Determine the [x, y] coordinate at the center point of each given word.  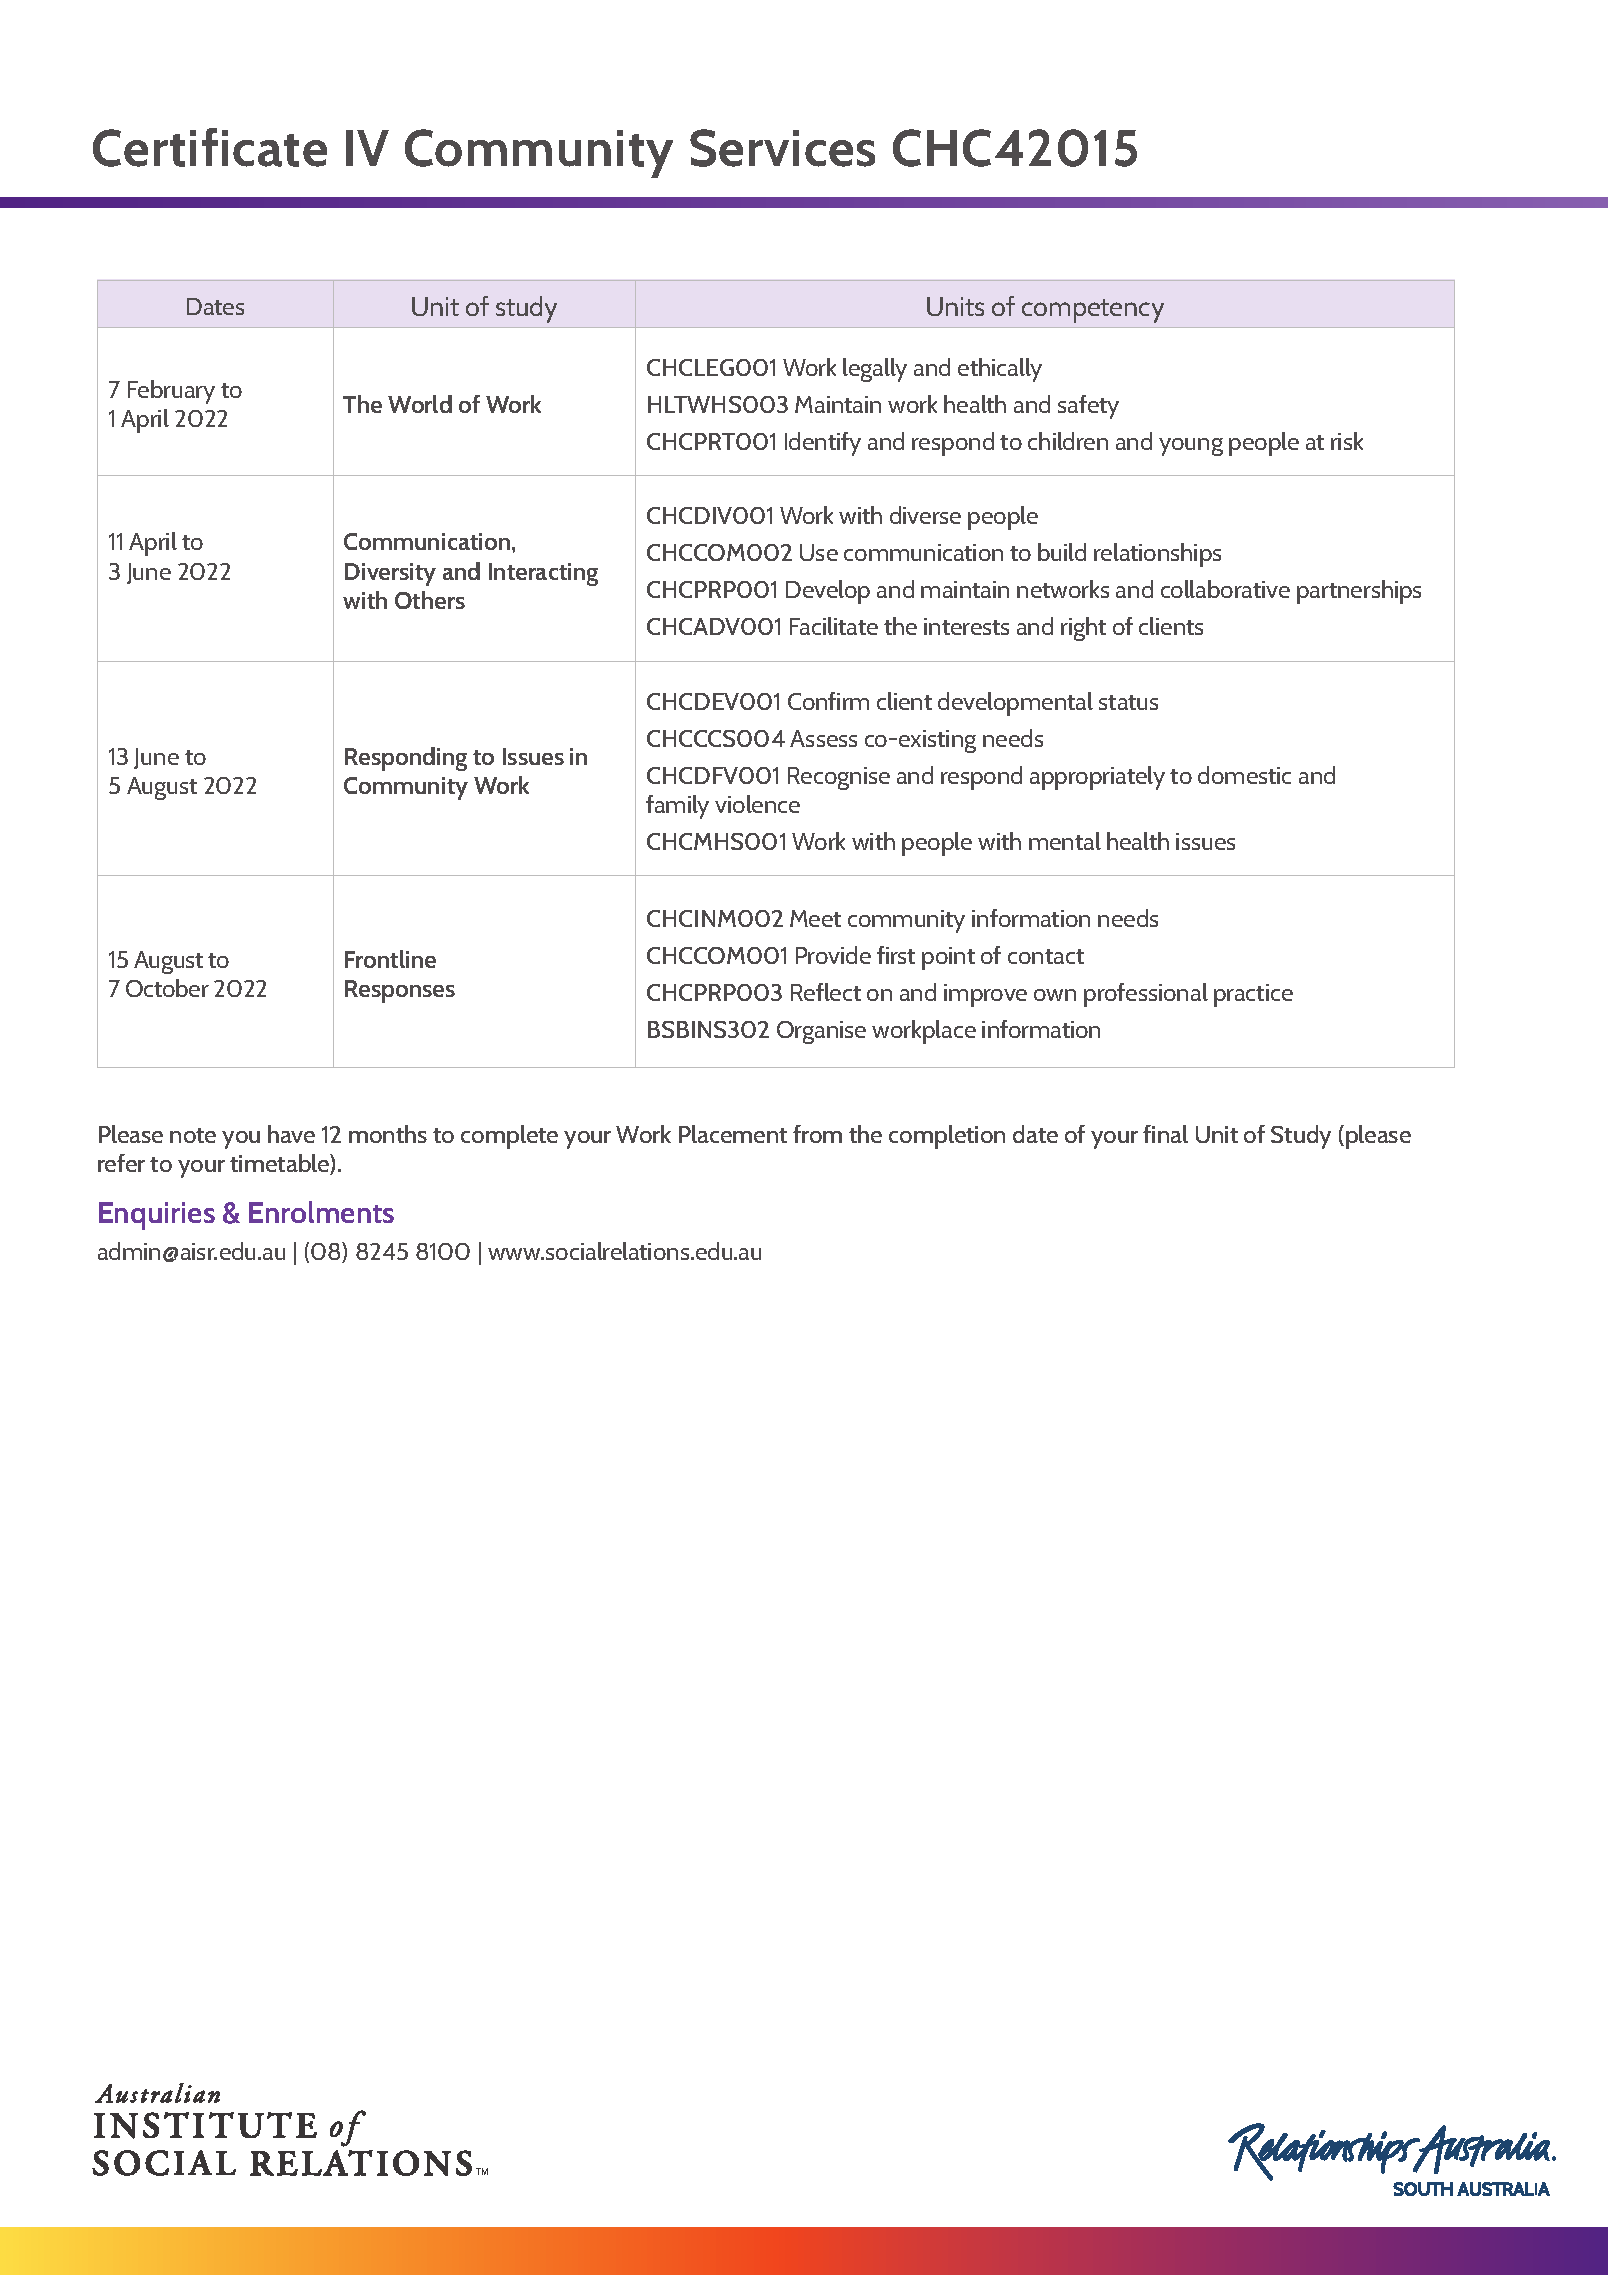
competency [1093, 311]
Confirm [828, 701]
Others [430, 600]
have [291, 1134]
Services [782, 148]
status [1128, 702]
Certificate [210, 147]
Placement [733, 1134]
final [1165, 1134]
